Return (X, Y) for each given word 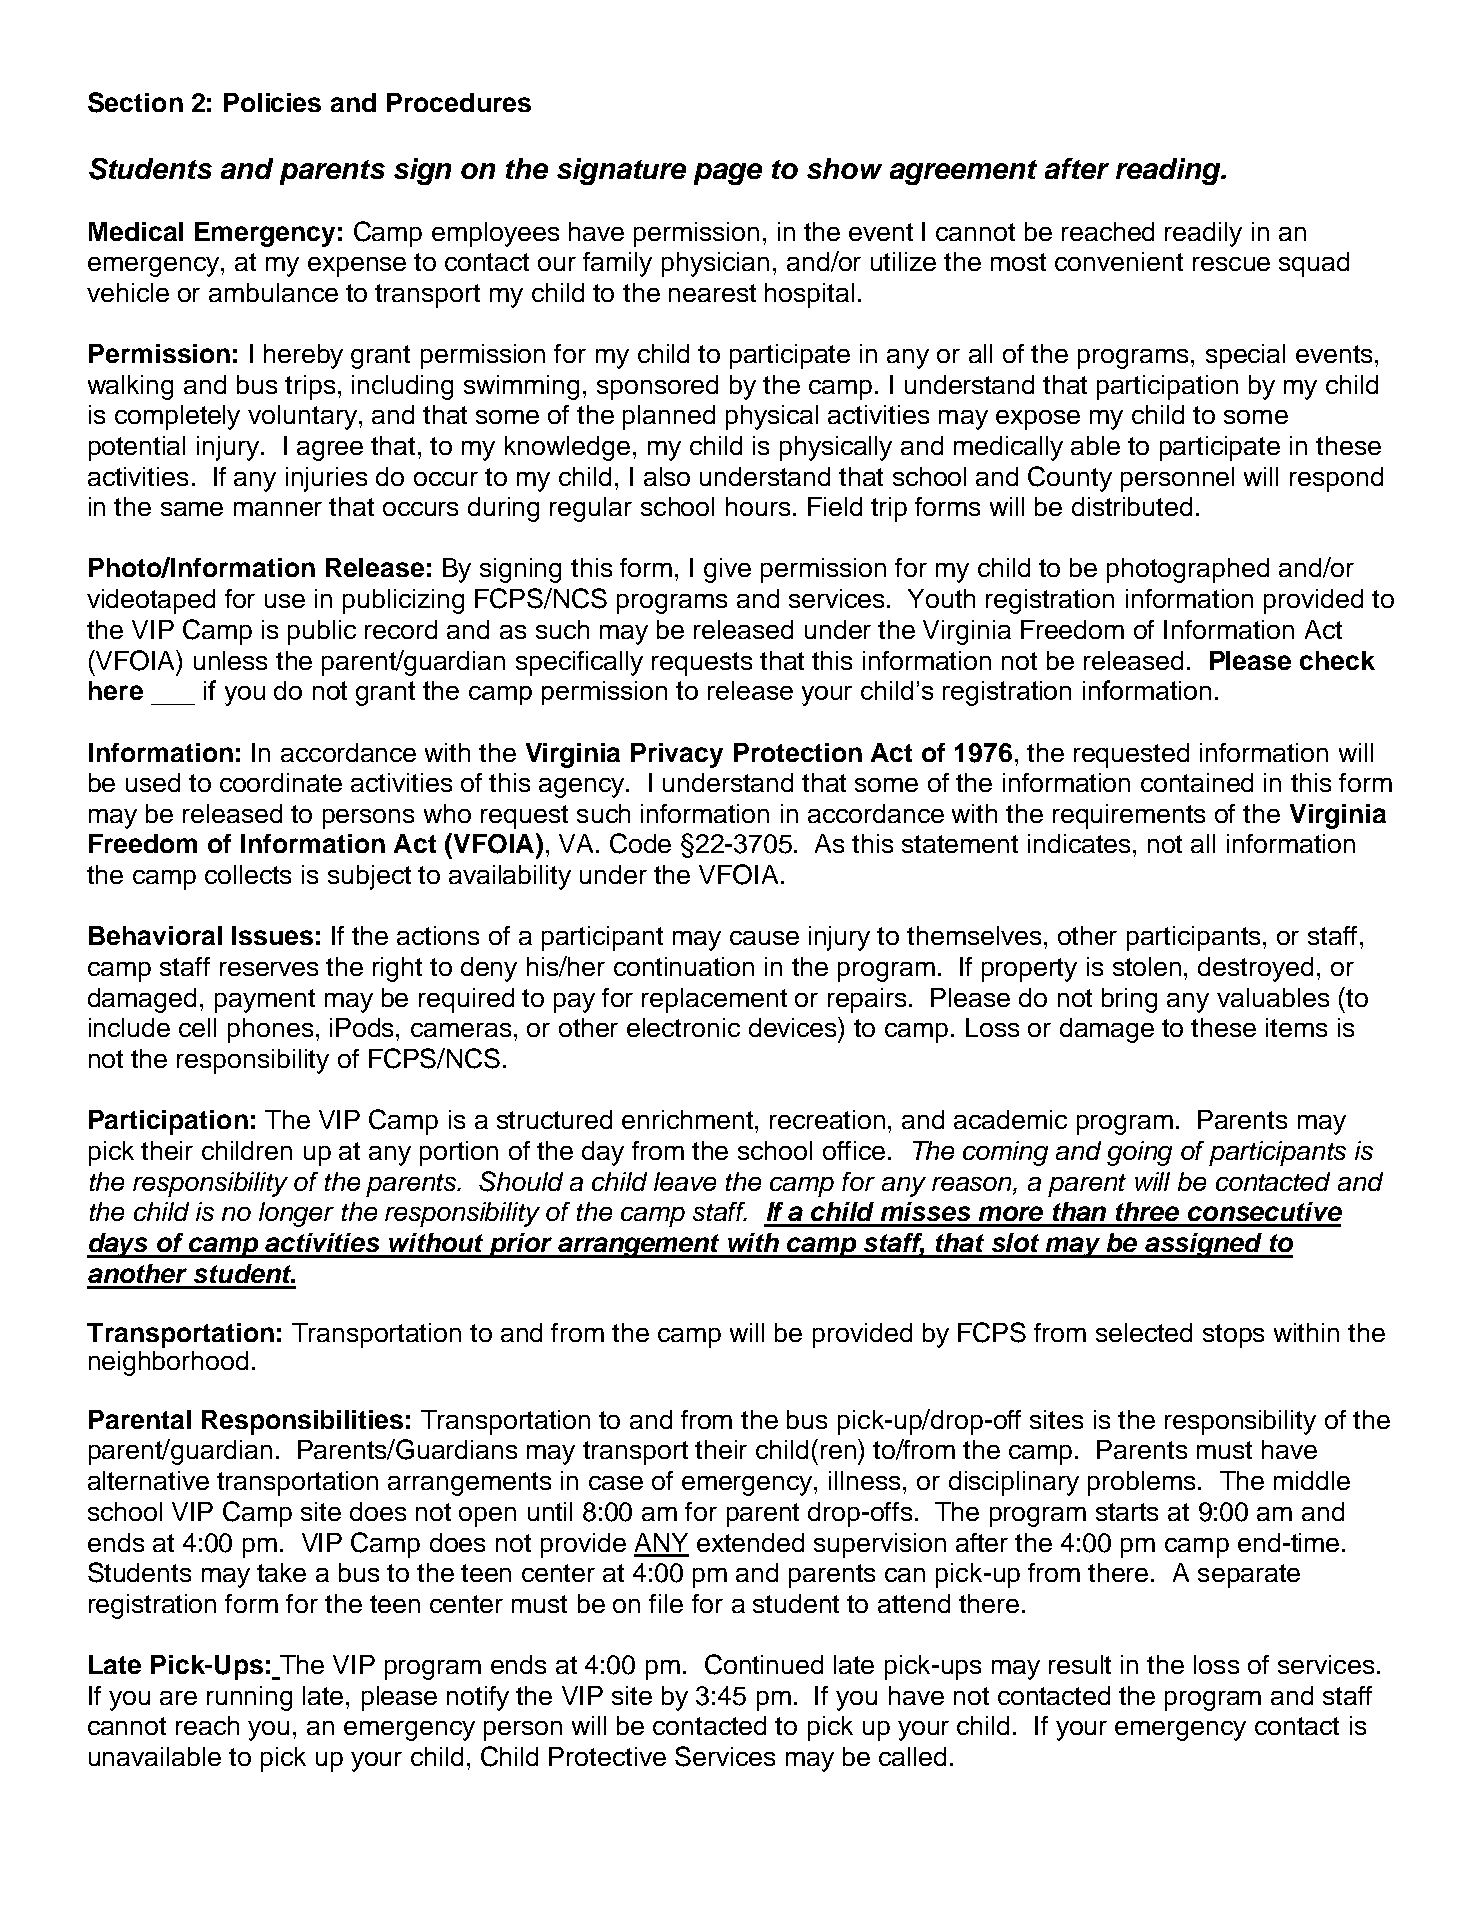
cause (764, 938)
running (249, 1698)
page (728, 174)
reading (1169, 171)
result (1080, 1664)
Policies (272, 102)
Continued (764, 1664)
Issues (272, 935)
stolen (1147, 966)
